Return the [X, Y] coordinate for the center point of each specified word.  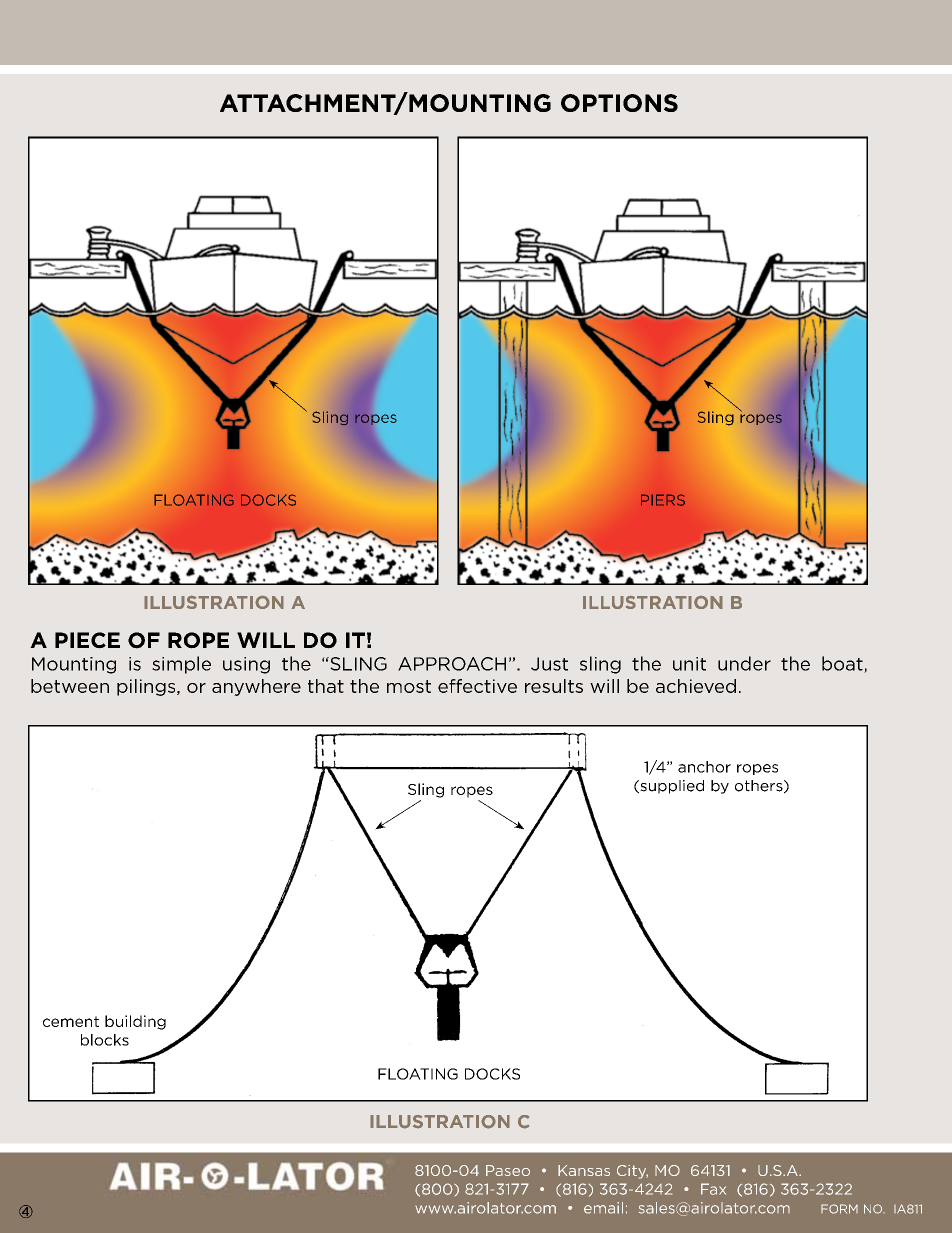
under [744, 663]
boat [843, 664]
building [135, 1022]
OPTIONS [619, 103]
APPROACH [452, 664]
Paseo [508, 1170]
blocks [105, 1040]
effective [477, 686]
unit [689, 664]
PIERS [663, 500]
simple [181, 665]
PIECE [87, 640]
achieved [696, 686]
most [409, 686]
